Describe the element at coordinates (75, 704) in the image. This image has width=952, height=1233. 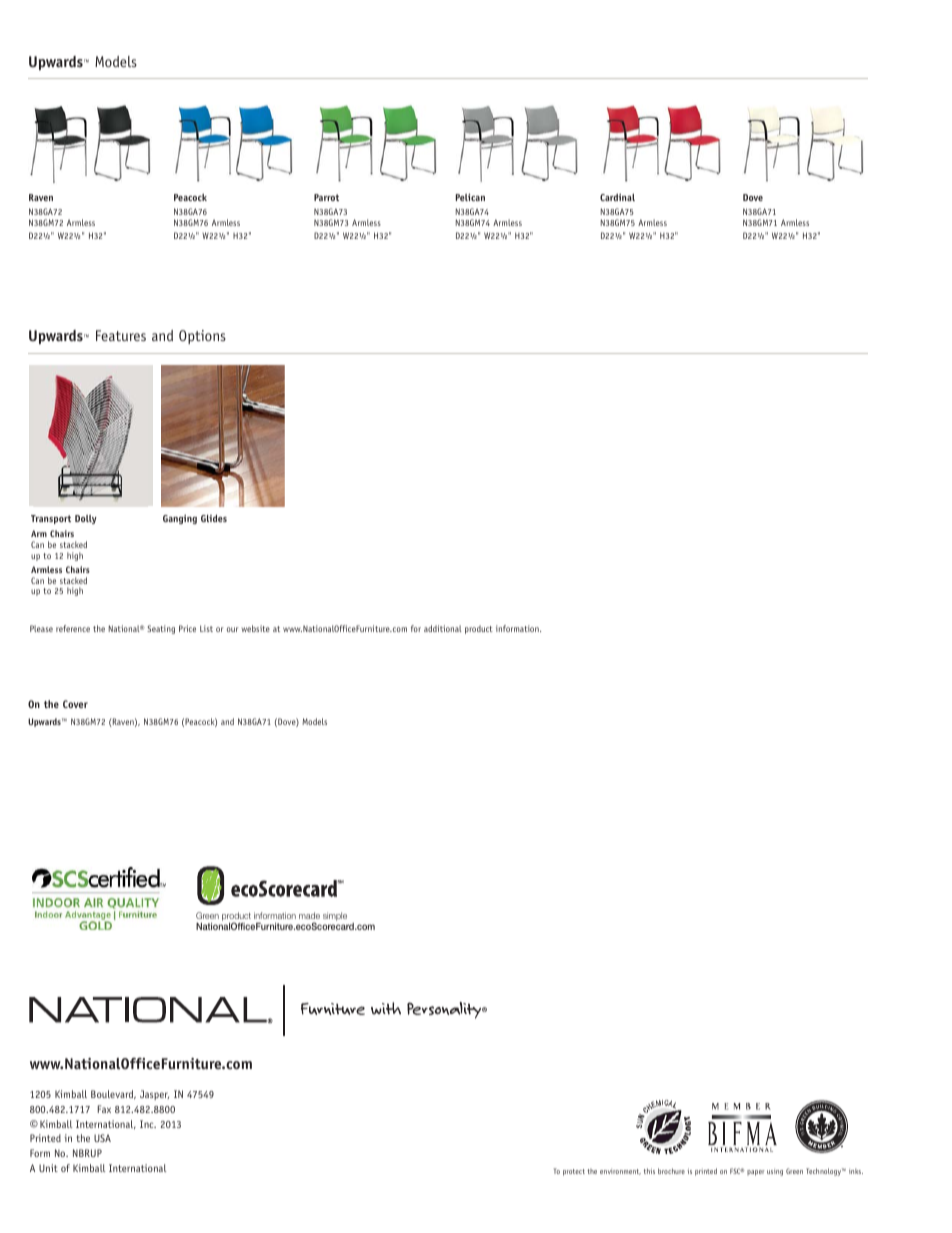
I see `Cover` at that location.
